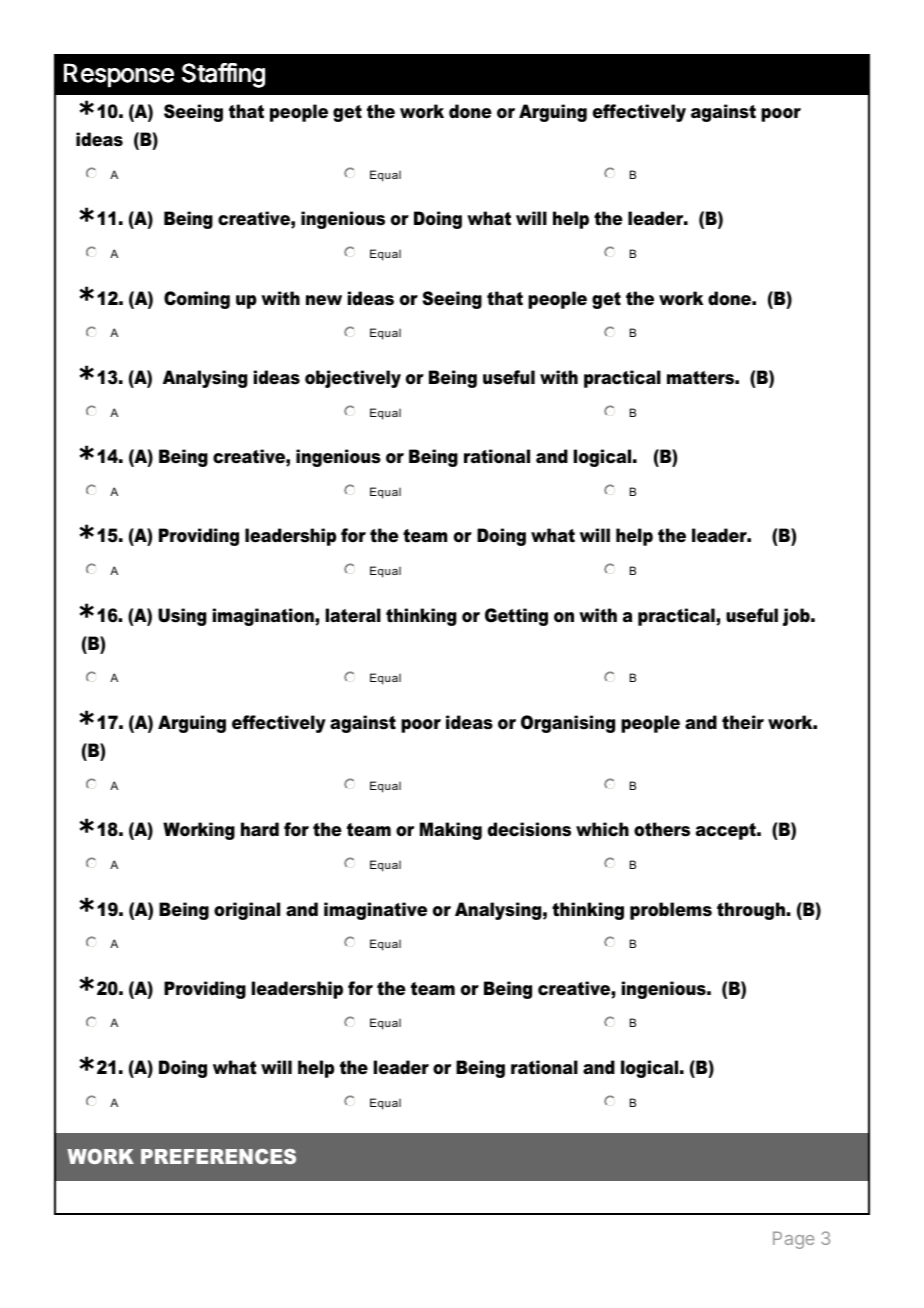  Describe the element at coordinates (223, 75) in the page. I see `Staffing` at that location.
